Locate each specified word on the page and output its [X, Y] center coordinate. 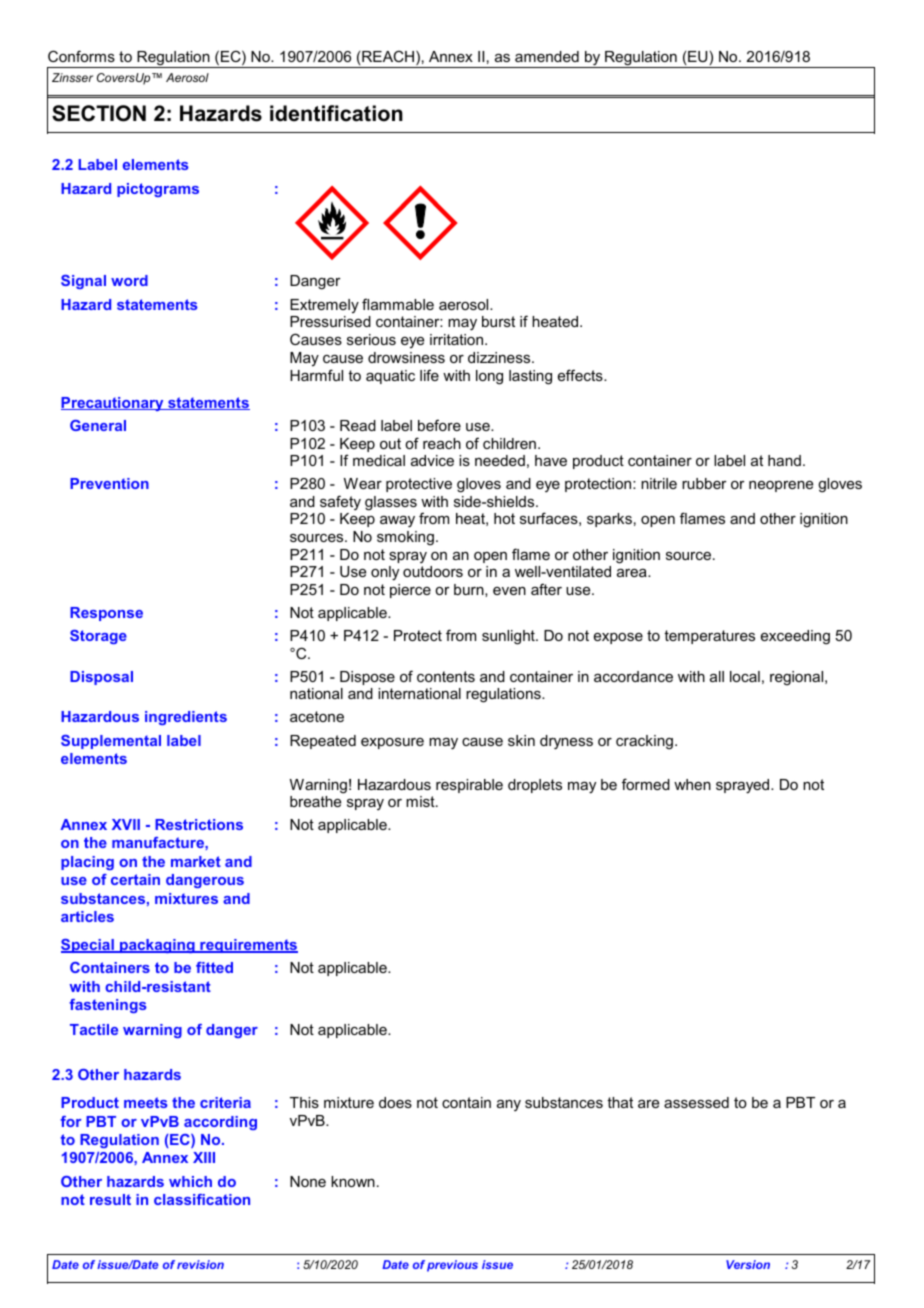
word [129, 280]
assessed [696, 1102]
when [692, 784]
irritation [458, 339]
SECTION [99, 113]
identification [336, 113]
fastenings [108, 1006]
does [395, 1102]
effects [581, 375]
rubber [704, 483]
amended [547, 56]
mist [421, 801]
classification [202, 1199]
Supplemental [111, 742]
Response [106, 614]
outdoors [433, 571]
